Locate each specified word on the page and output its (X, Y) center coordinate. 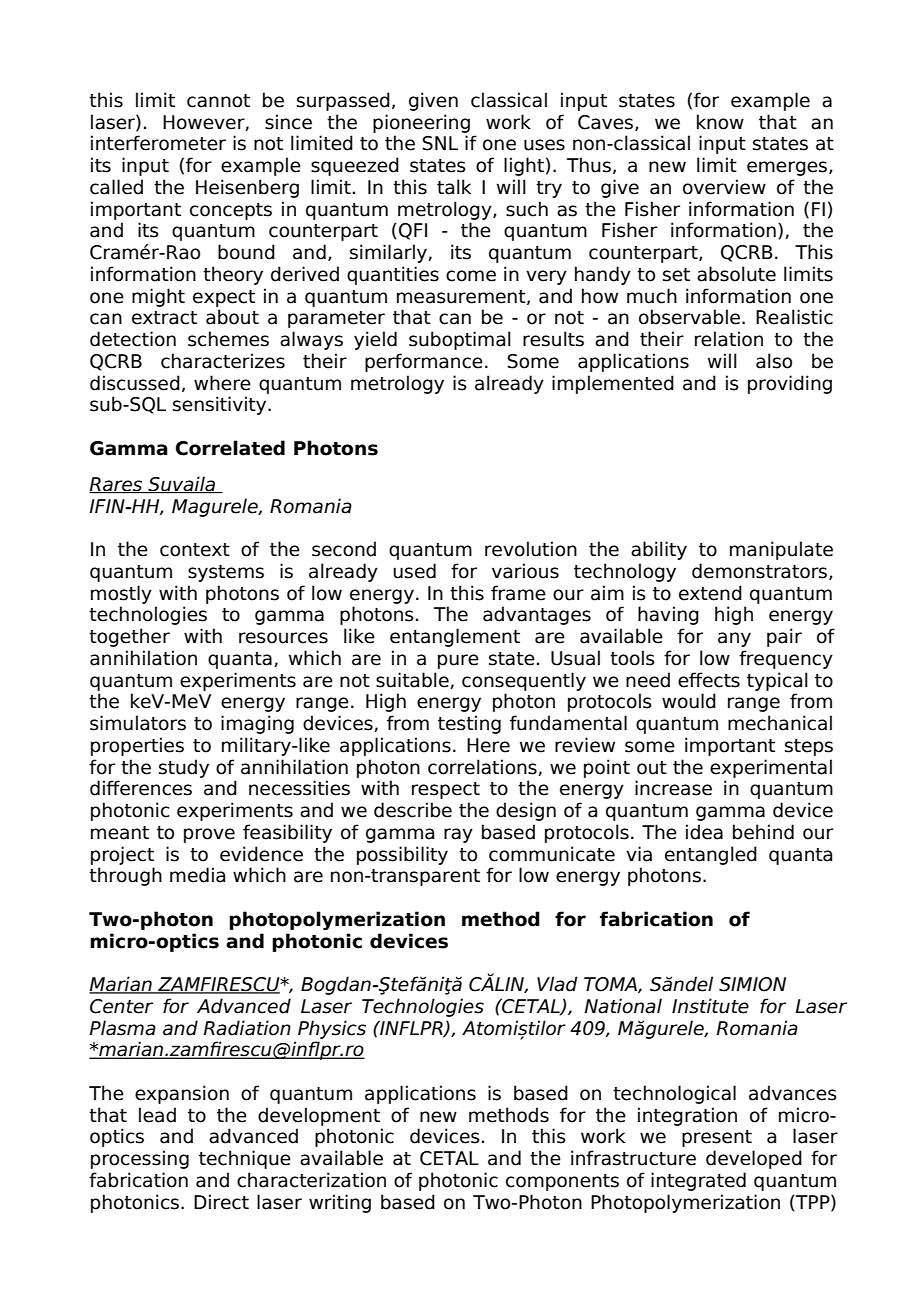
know (720, 122)
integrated (698, 1181)
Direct (221, 1202)
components (562, 1182)
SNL (440, 143)
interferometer (158, 143)
